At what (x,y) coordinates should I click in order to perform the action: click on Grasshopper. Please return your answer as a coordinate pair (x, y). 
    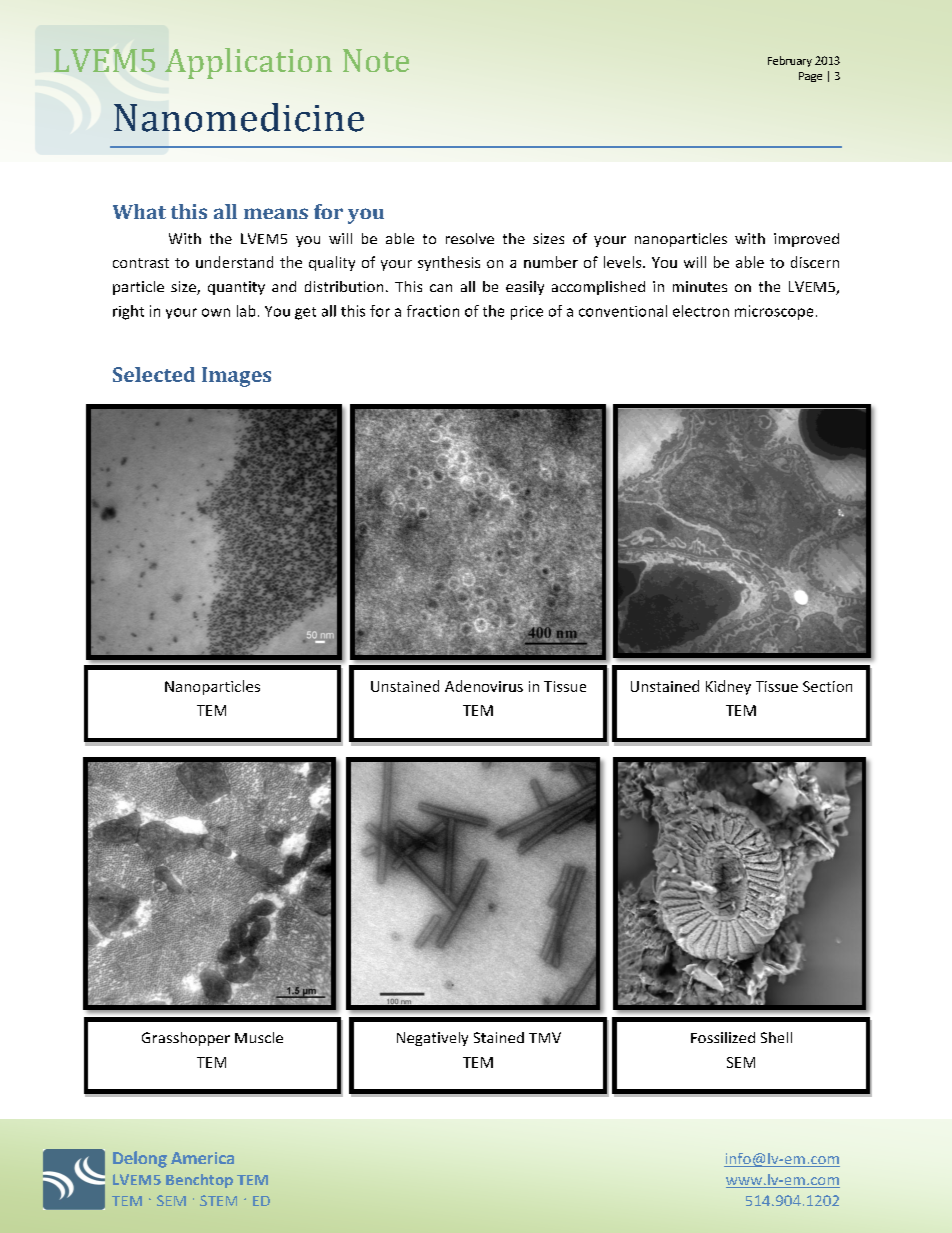
    Looking at the image, I should click on (186, 1039).
